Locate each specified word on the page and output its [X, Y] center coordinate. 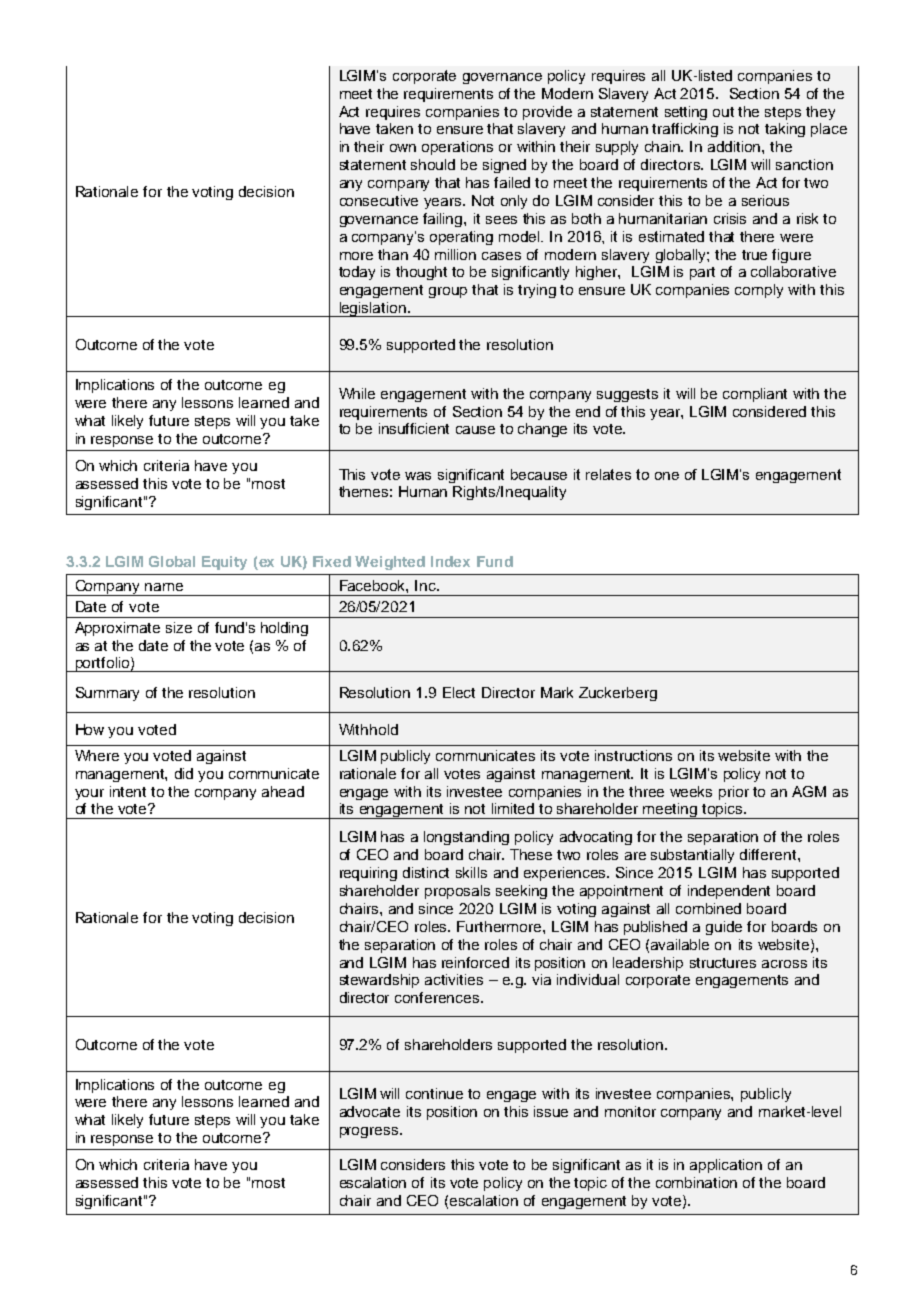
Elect [459, 692]
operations [457, 148]
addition [735, 146]
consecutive [379, 200]
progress [370, 1132]
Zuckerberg [618, 694]
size [179, 627]
